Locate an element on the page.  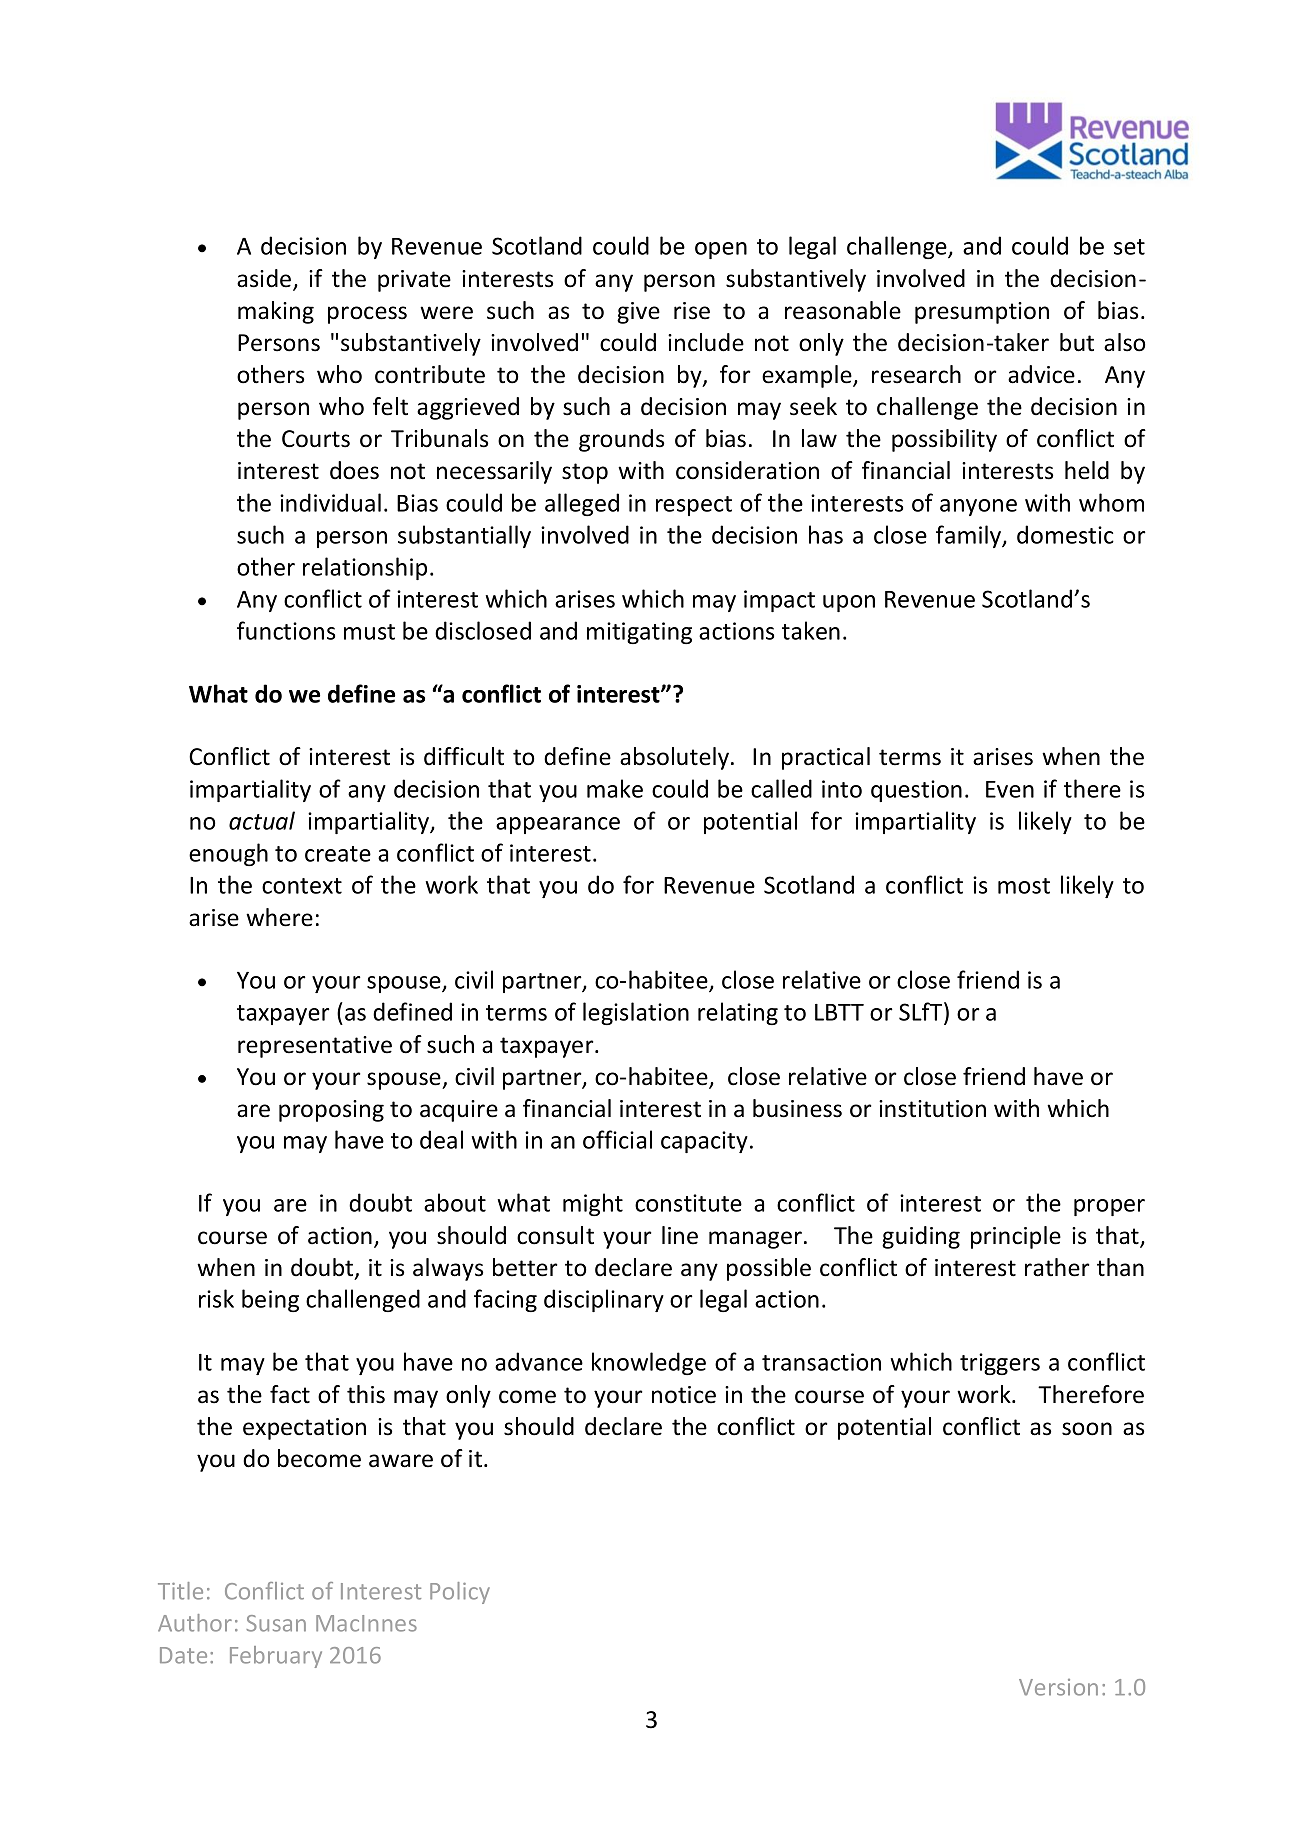
actual is located at coordinates (262, 820).
